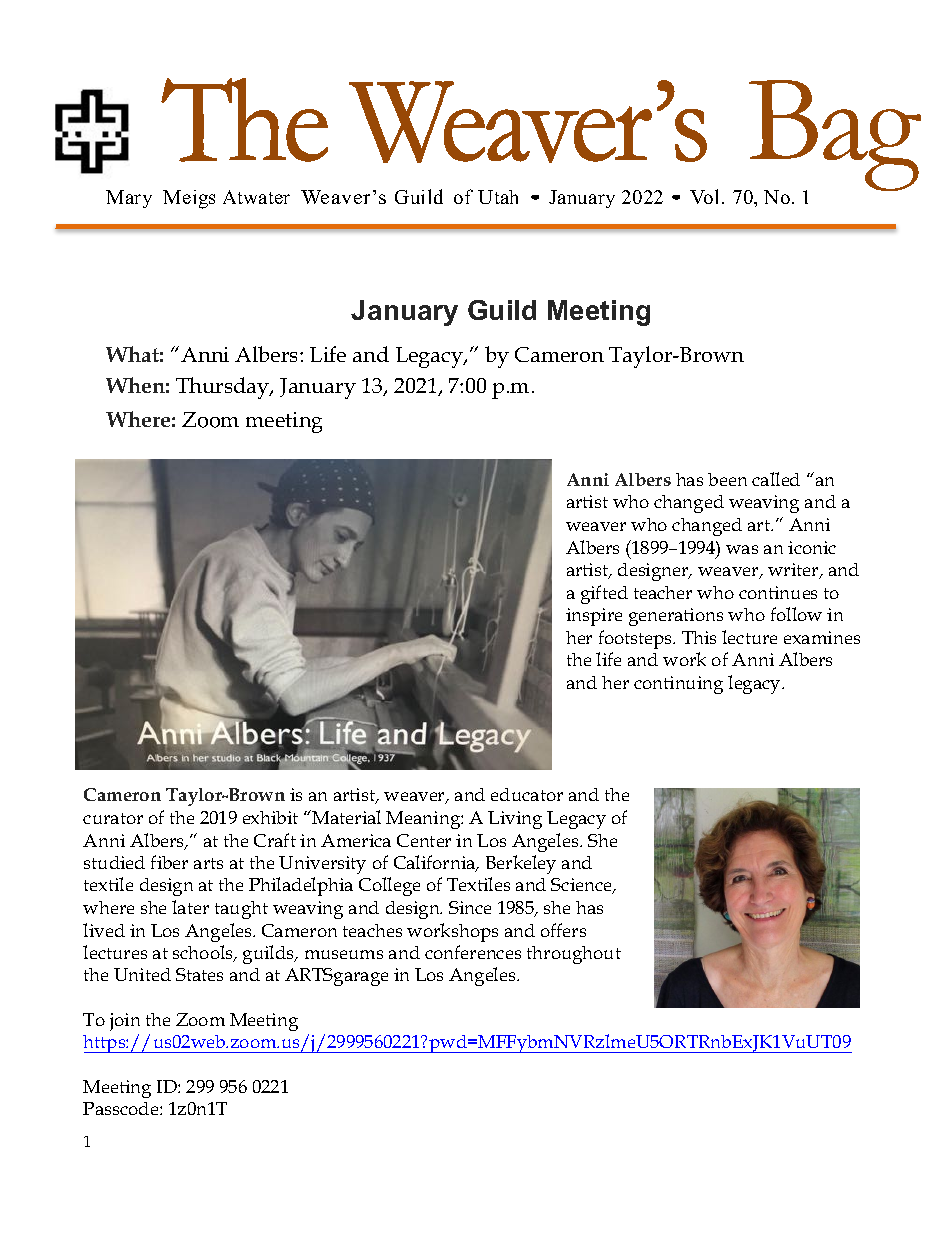  What do you see at coordinates (594, 617) in the document?
I see `inspire` at bounding box center [594, 617].
